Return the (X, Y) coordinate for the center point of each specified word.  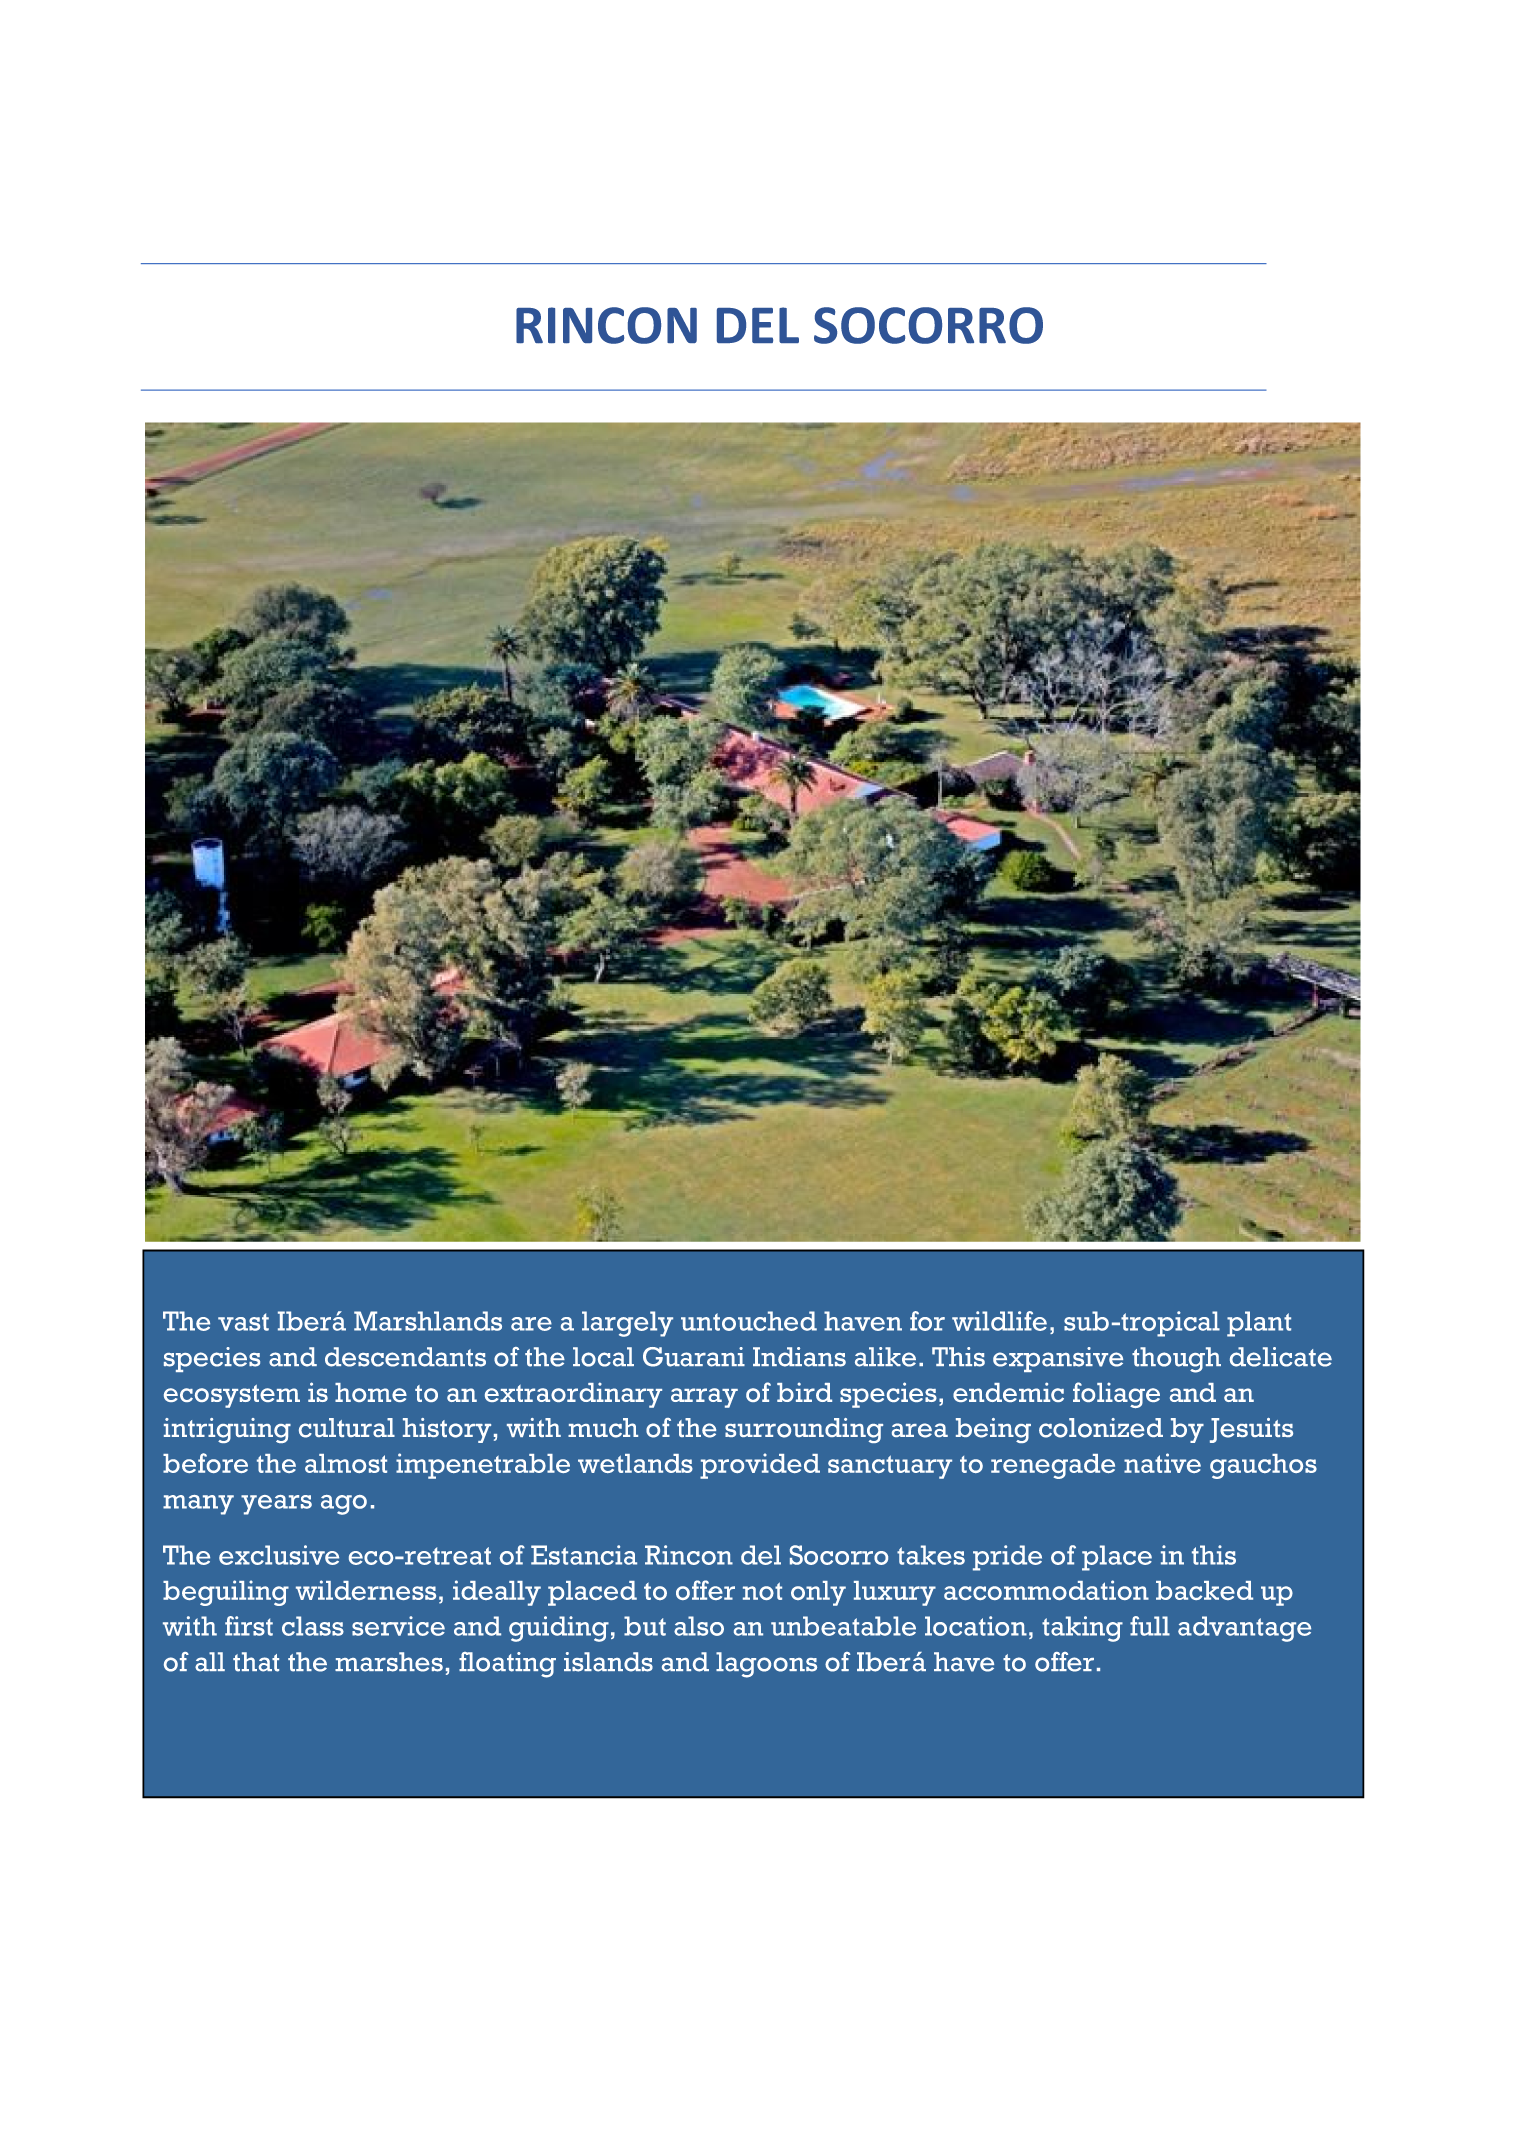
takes (931, 1555)
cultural (347, 1428)
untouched (749, 1321)
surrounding (804, 1430)
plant (1259, 1324)
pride (1007, 1558)
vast (243, 1322)
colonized (1101, 1428)
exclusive (279, 1555)
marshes (389, 1662)
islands (608, 1662)
